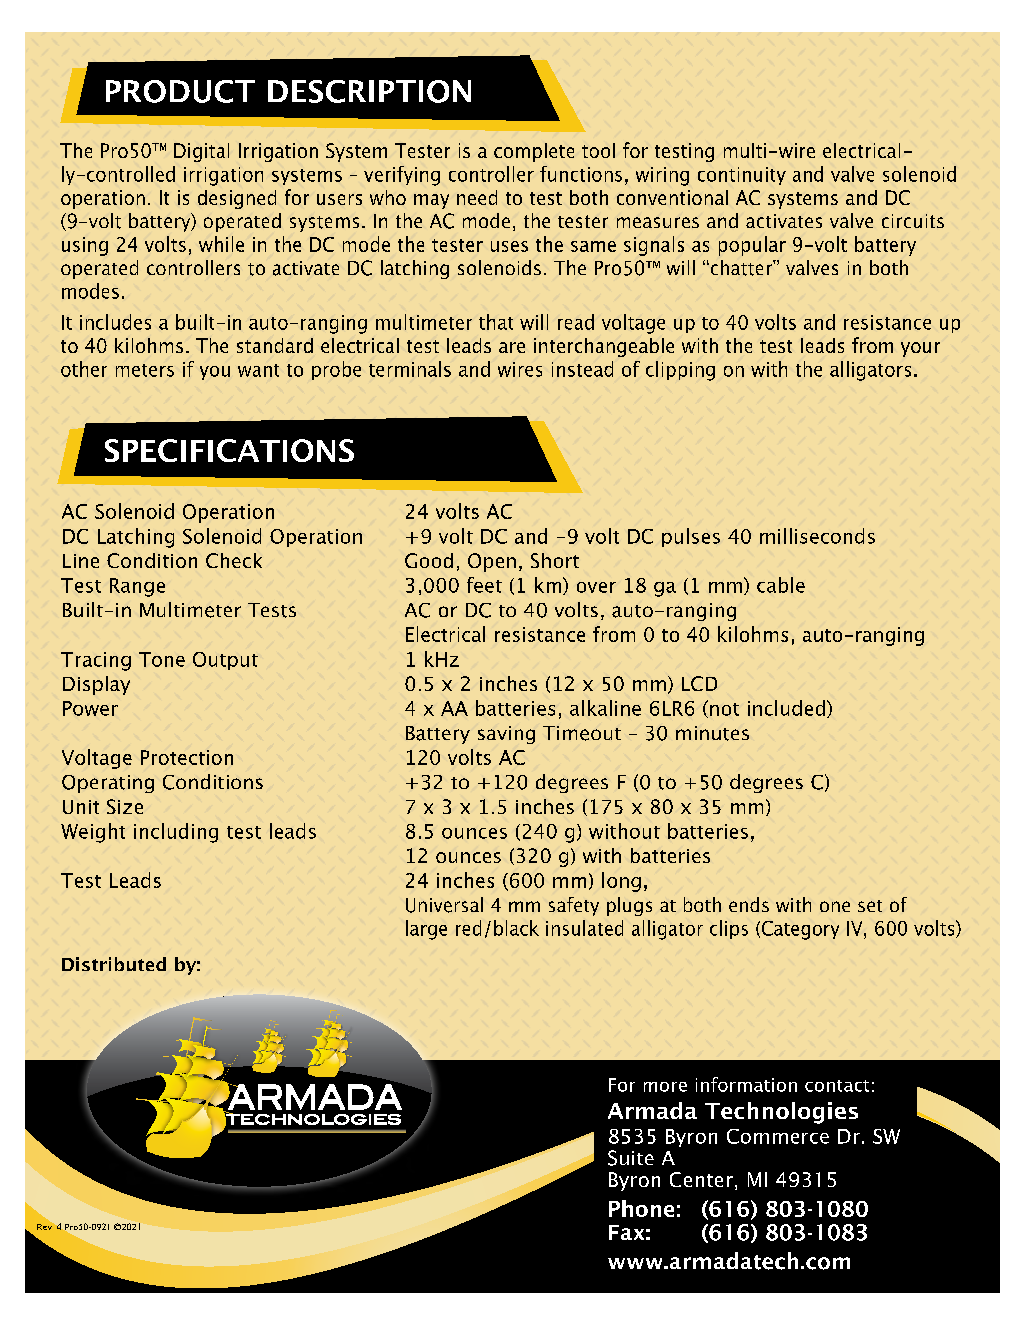 The image size is (1024, 1325). Describe the element at coordinates (631, 1158) in the image. I see `Suite` at that location.
